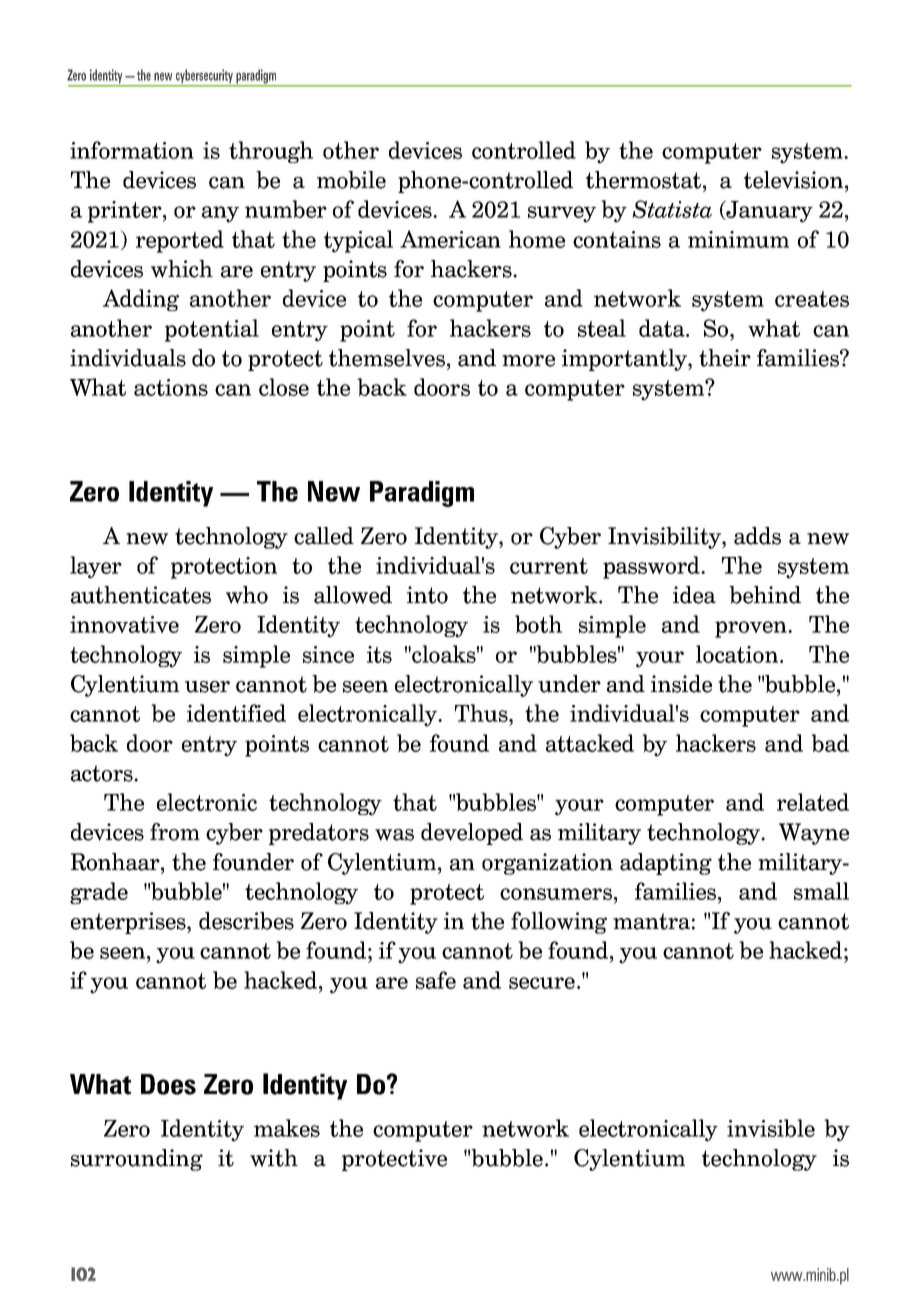 The height and width of the page is (1316, 922). What do you see at coordinates (137, 1160) in the page?
I see `surrounding` at bounding box center [137, 1160].
